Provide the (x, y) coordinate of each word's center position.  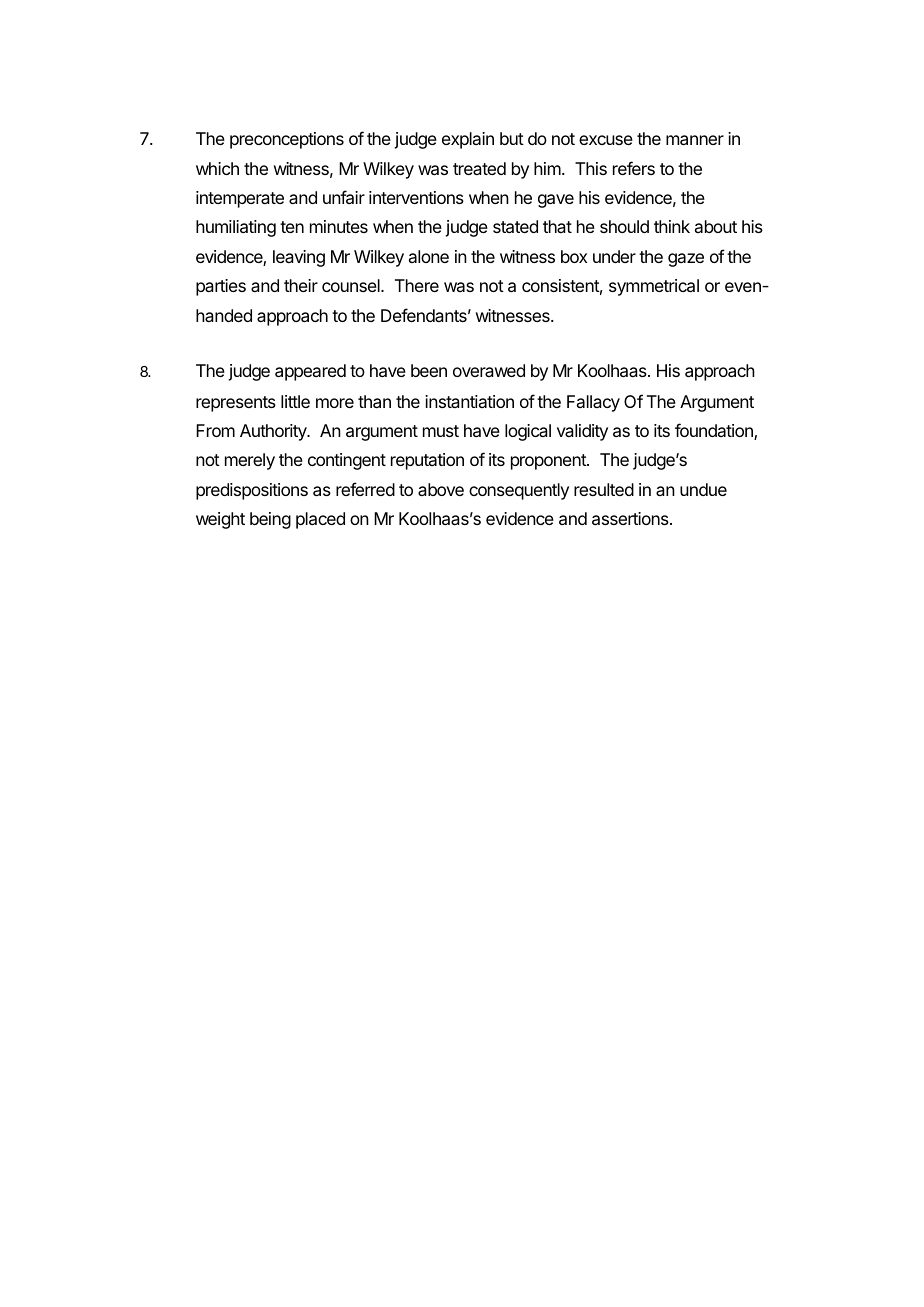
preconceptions (287, 140)
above (441, 489)
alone (429, 256)
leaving (299, 258)
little (295, 401)
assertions (631, 518)
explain (468, 140)
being (270, 520)
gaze (686, 260)
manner (695, 140)
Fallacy (593, 403)
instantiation (469, 401)
